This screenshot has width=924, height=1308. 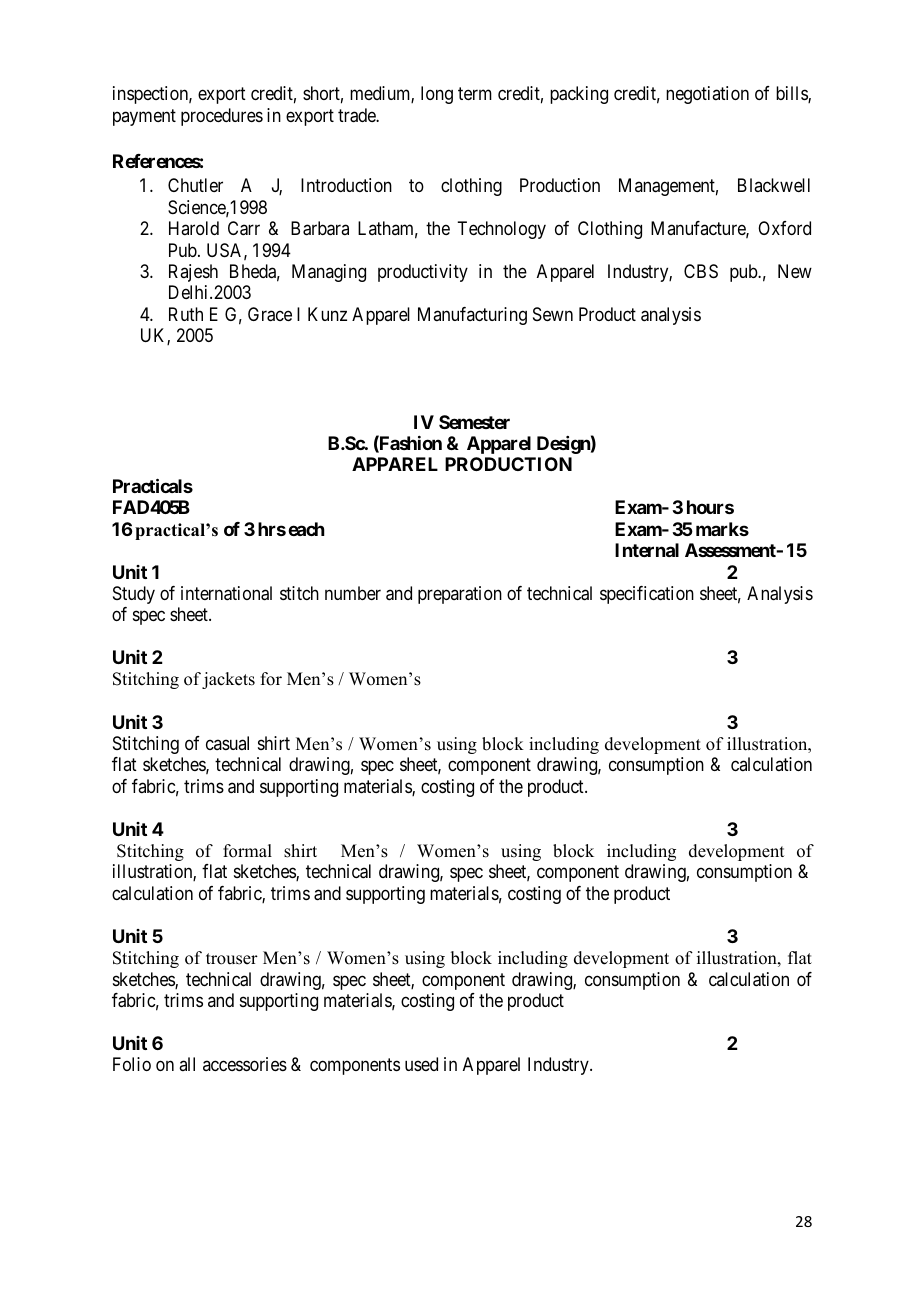 What do you see at coordinates (707, 95) in the screenshot?
I see `negotiation` at bounding box center [707, 95].
